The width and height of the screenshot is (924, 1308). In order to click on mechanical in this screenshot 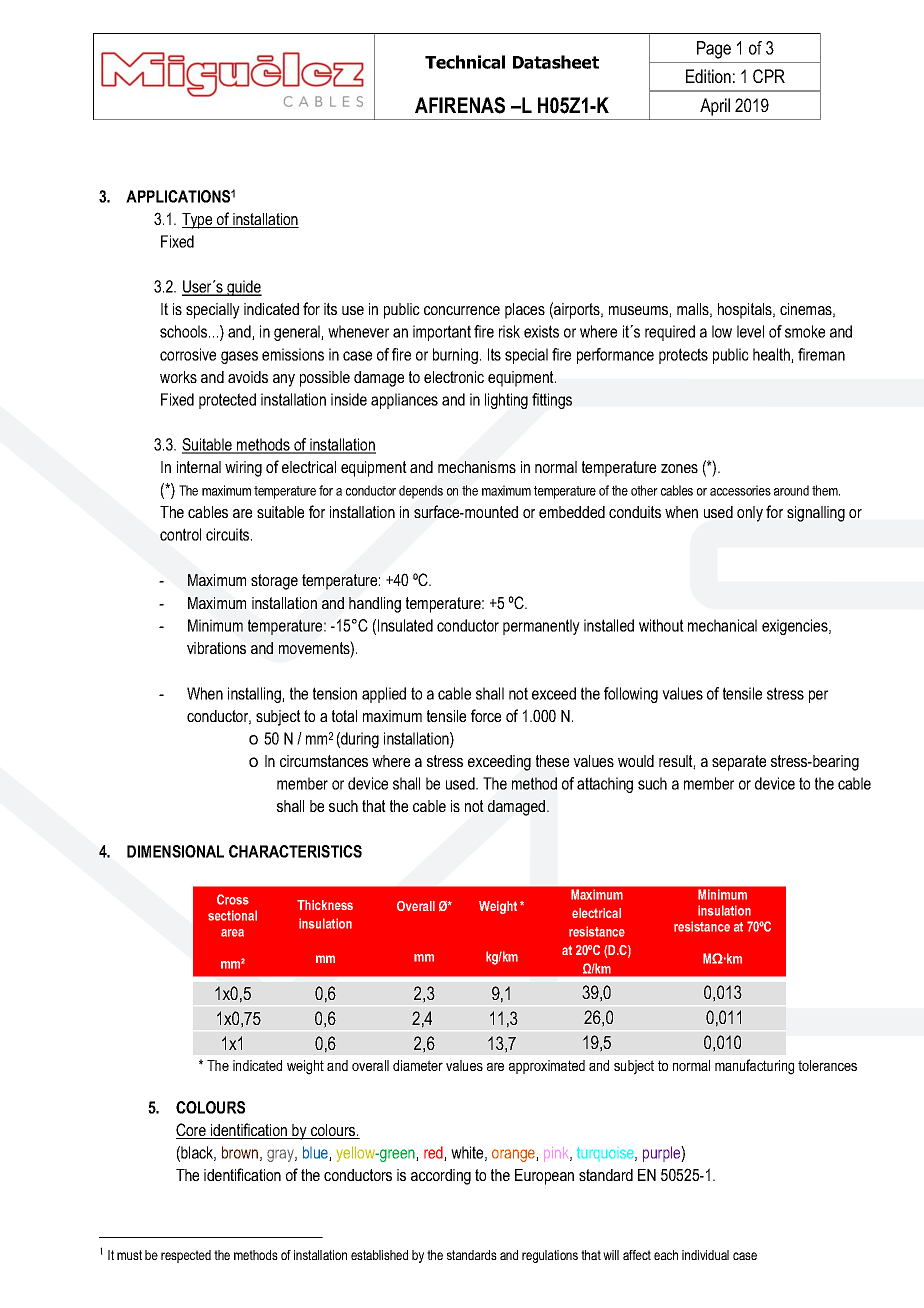, I will do `click(722, 625)`.
